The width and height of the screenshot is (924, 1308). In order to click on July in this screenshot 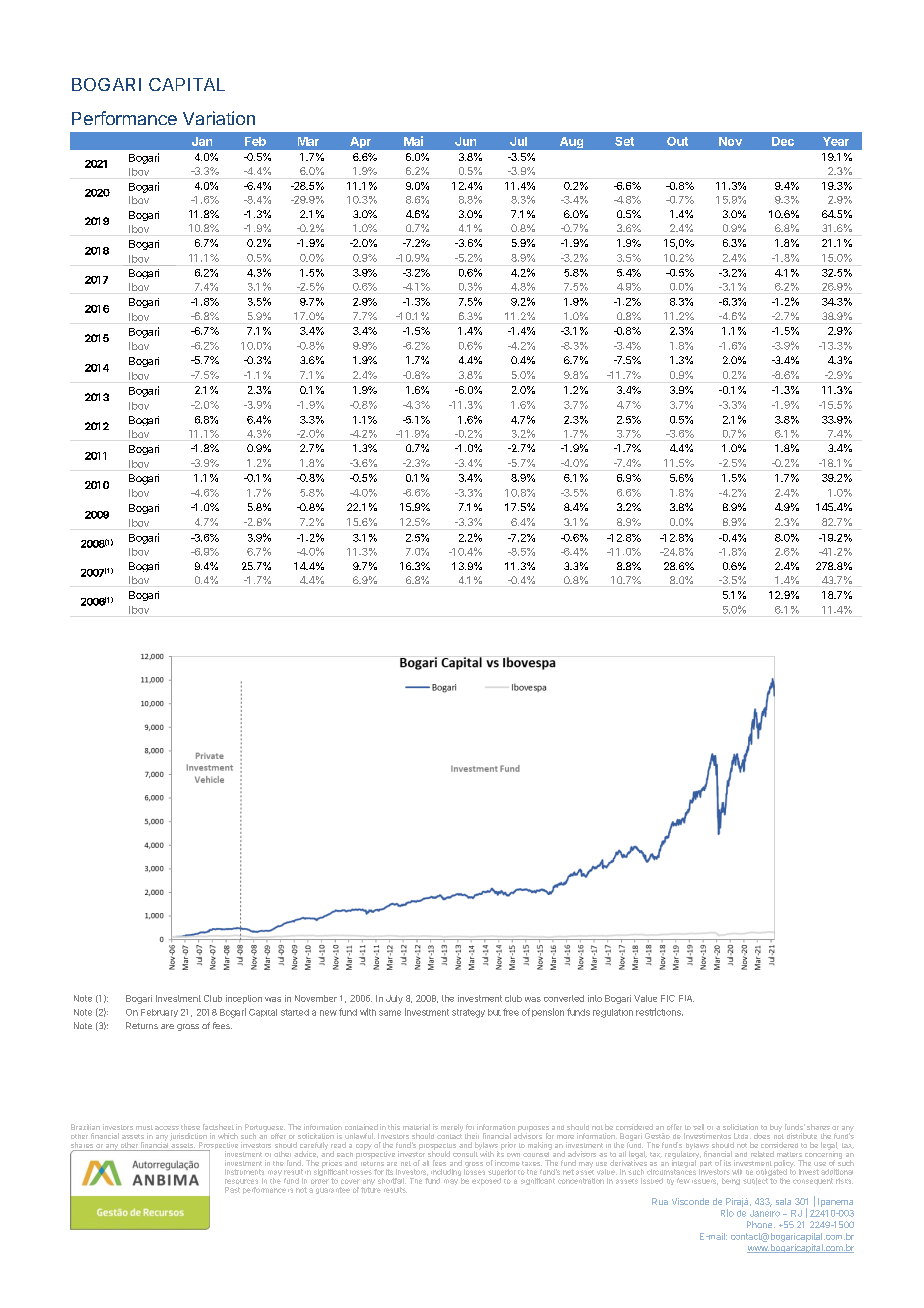, I will do `click(394, 999)`.
